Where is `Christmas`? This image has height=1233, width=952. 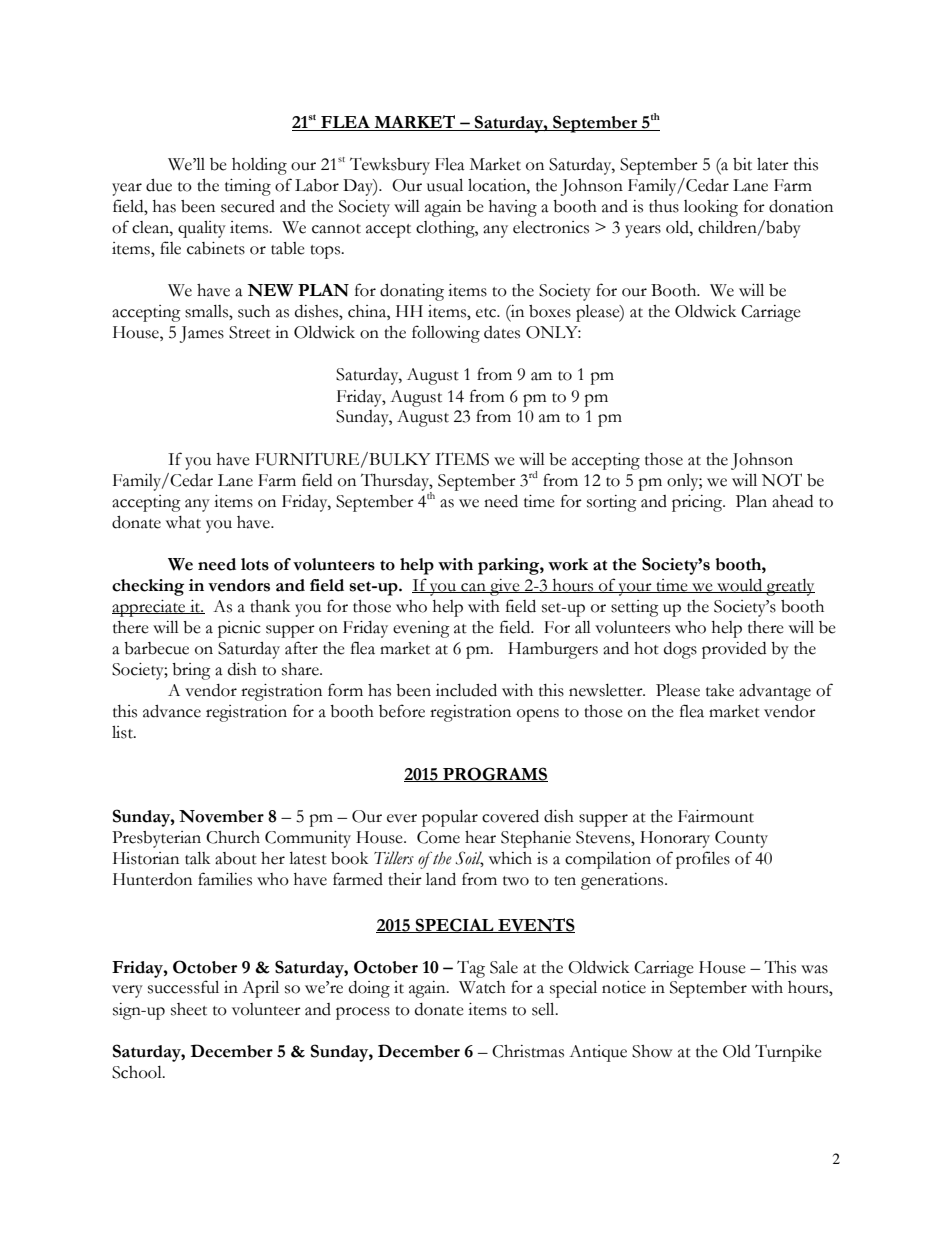 Christmas is located at coordinates (528, 1051).
